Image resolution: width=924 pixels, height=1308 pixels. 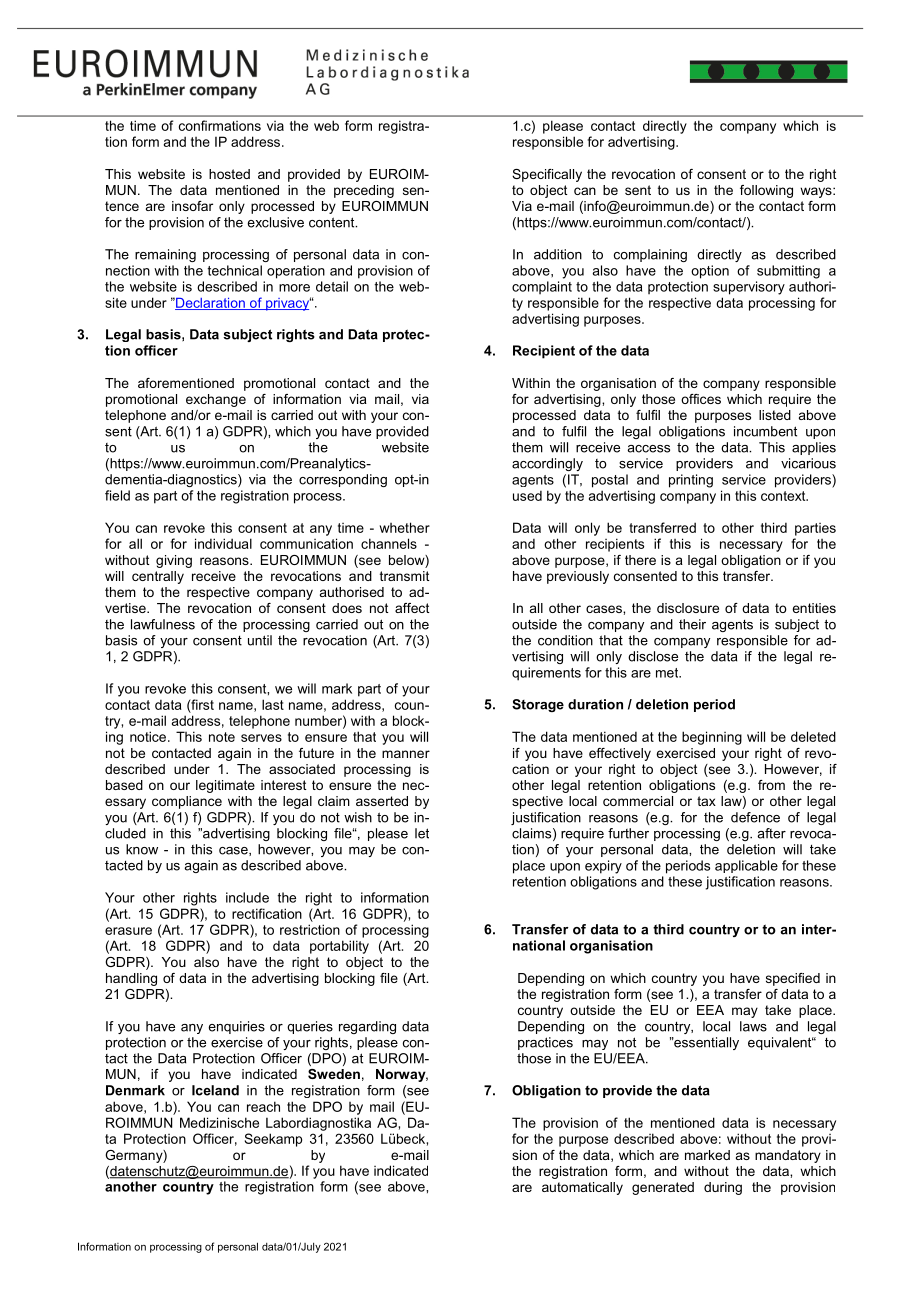 What do you see at coordinates (215, 1090) in the screenshot?
I see `Iceland` at bounding box center [215, 1090].
